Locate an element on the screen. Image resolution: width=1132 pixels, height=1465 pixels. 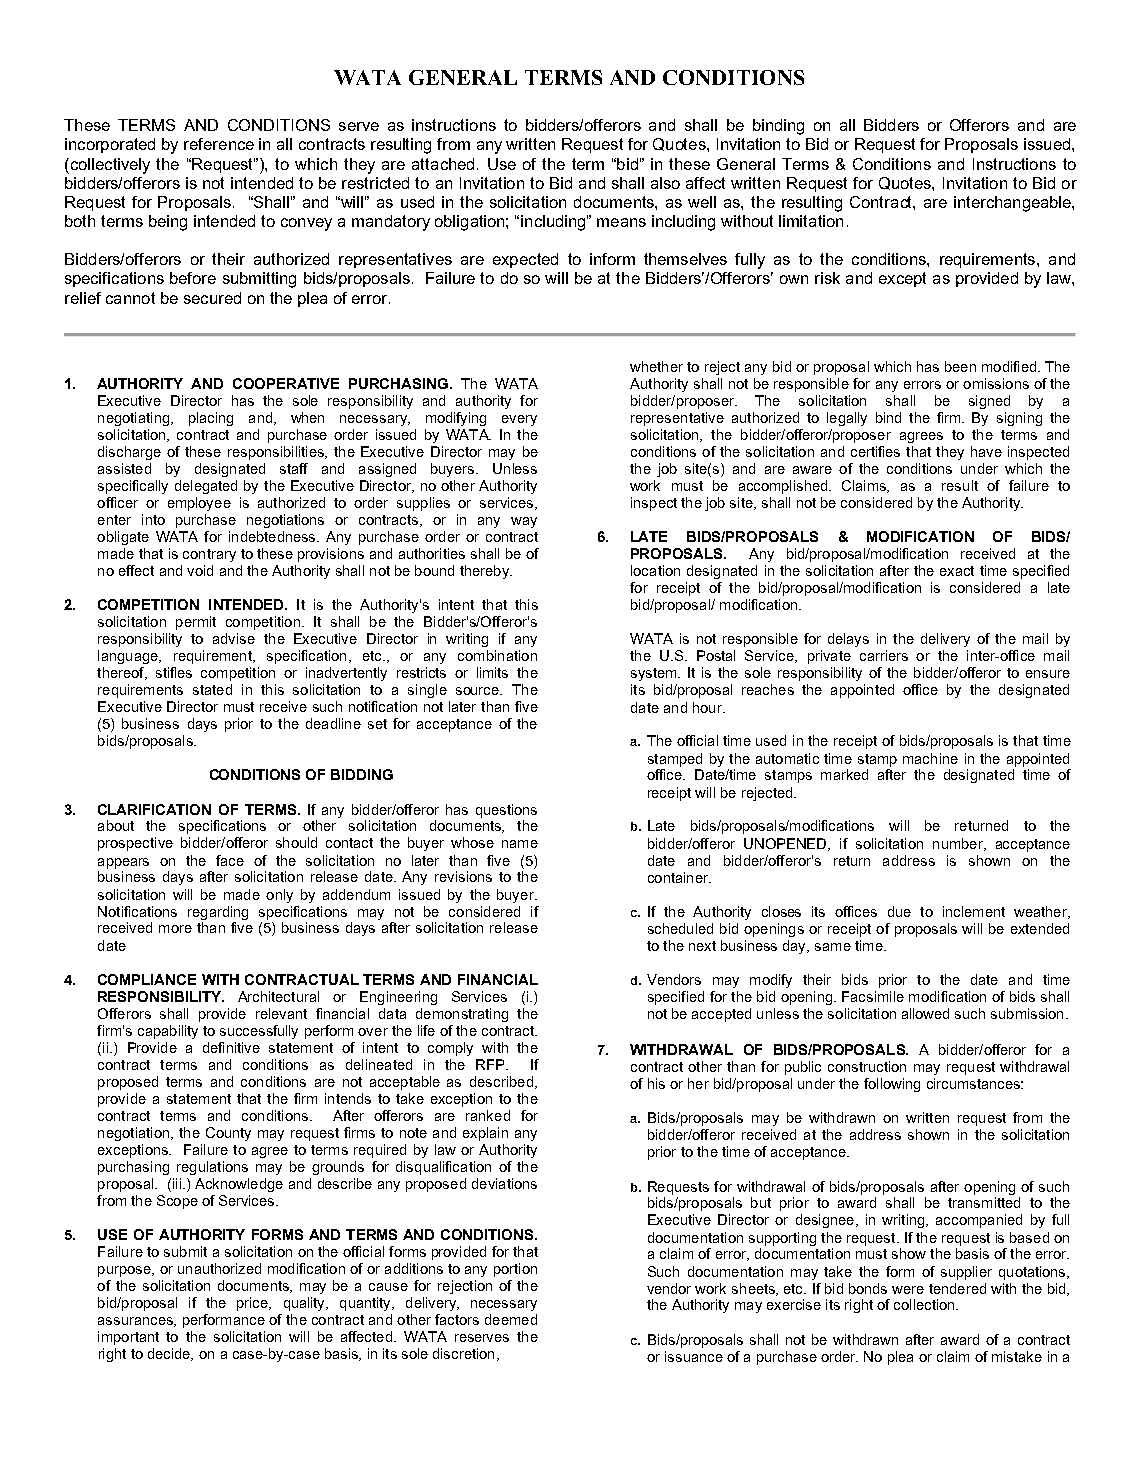
have is located at coordinates (986, 451).
